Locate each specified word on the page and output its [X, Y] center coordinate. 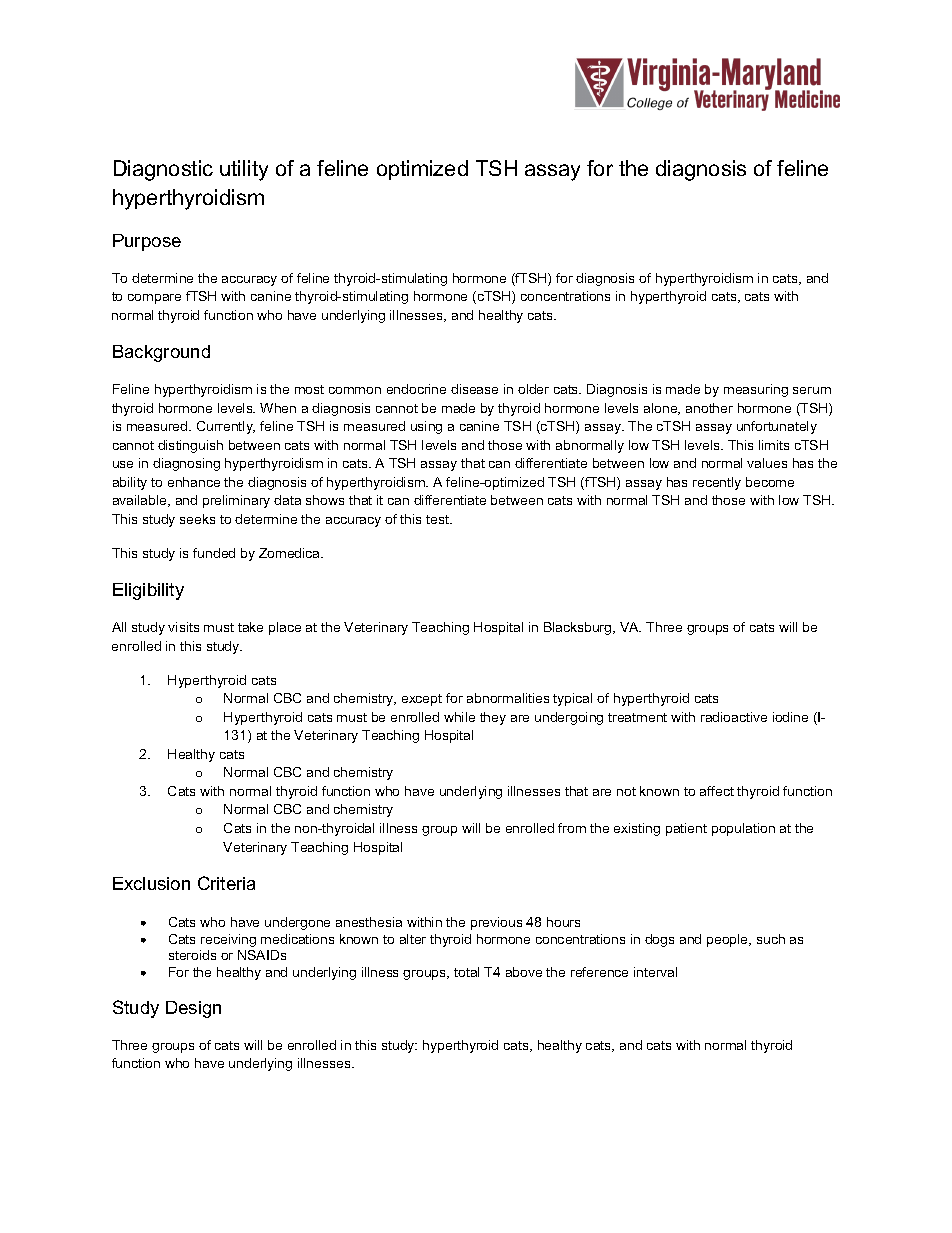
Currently [226, 427]
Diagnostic [163, 170]
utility [244, 170]
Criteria [226, 883]
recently [717, 483]
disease [474, 389]
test [438, 519]
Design [193, 1009]
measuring [756, 390]
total [466, 972]
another [709, 408]
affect [717, 791]
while [459, 717]
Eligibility [148, 591]
